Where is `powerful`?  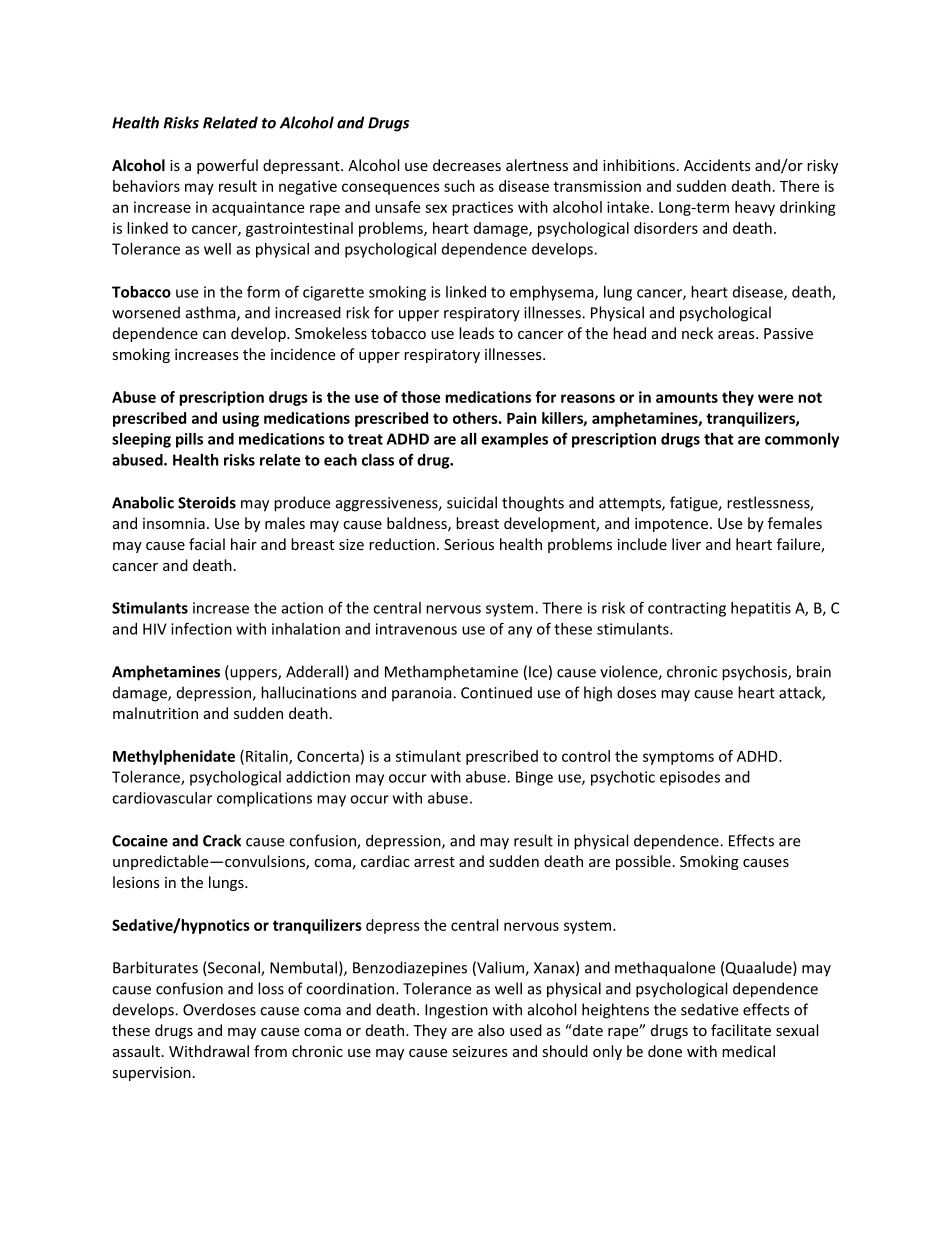
powerful is located at coordinates (227, 166).
